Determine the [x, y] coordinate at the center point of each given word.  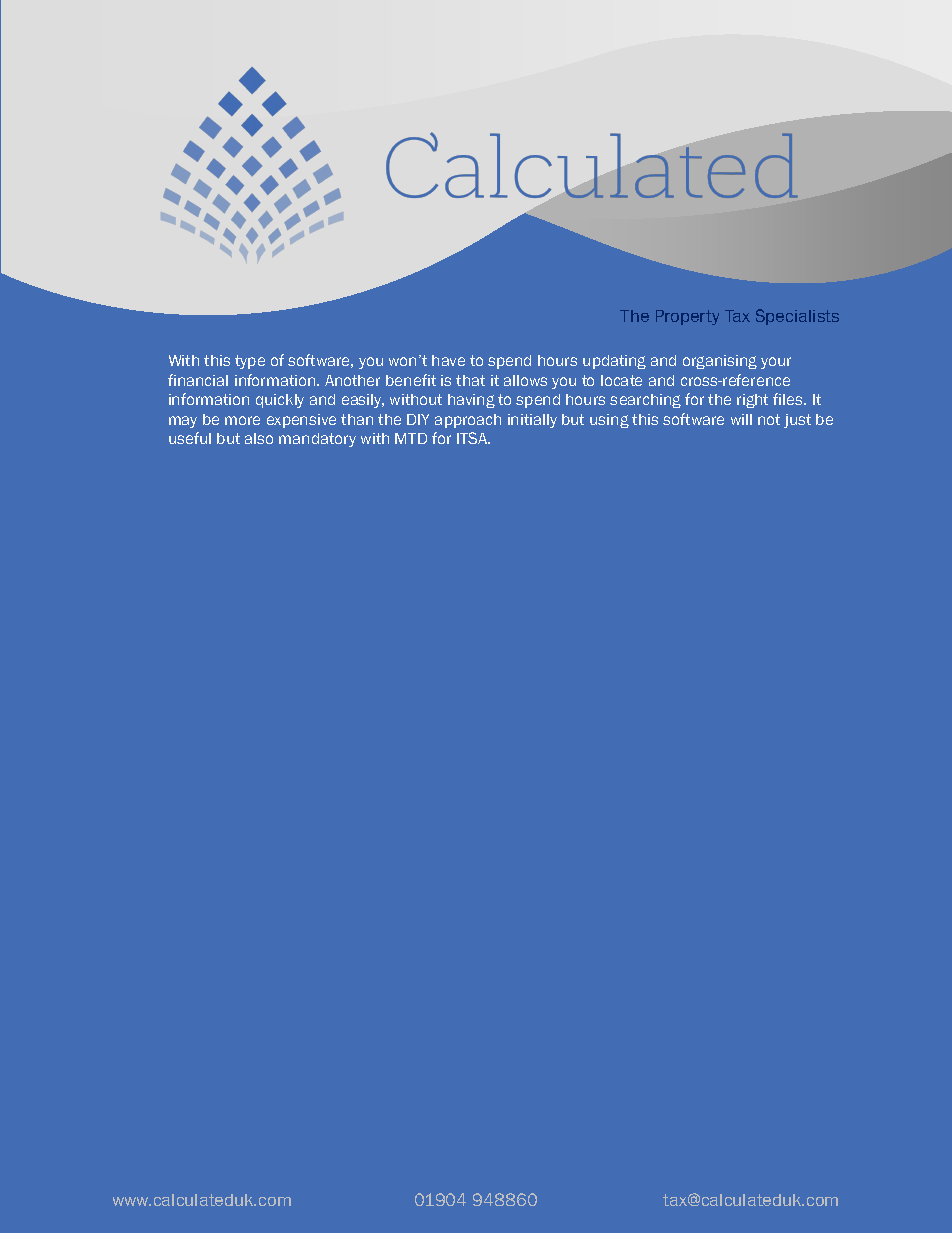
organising [720, 362]
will [741, 419]
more [242, 420]
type [250, 362]
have [448, 360]
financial [198, 380]
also [259, 438]
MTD [411, 438]
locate [621, 380]
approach [468, 421]
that [470, 380]
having [471, 401]
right [752, 401]
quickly [280, 401]
